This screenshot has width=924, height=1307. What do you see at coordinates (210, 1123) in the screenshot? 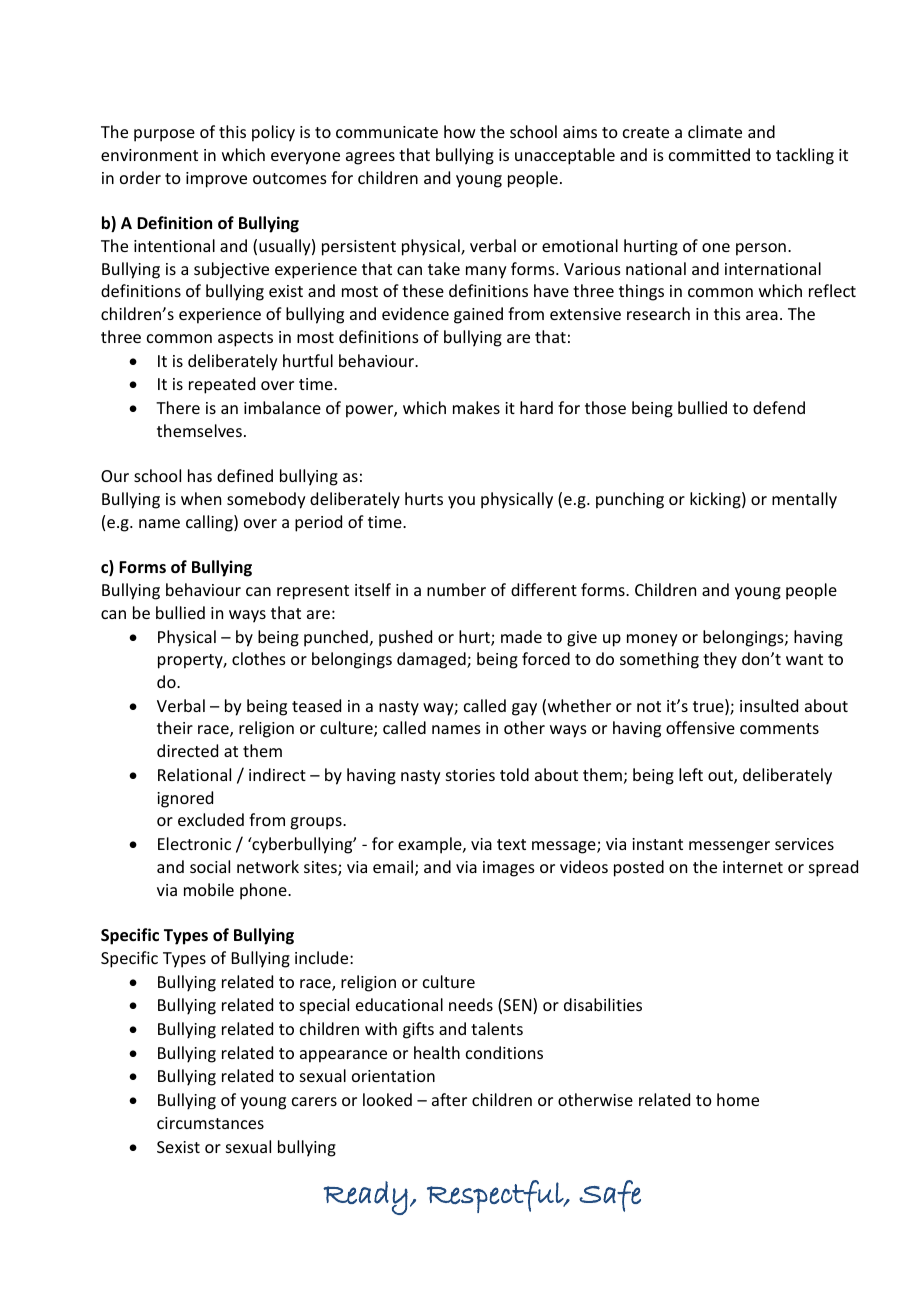
I see `circumstances` at bounding box center [210, 1123].
